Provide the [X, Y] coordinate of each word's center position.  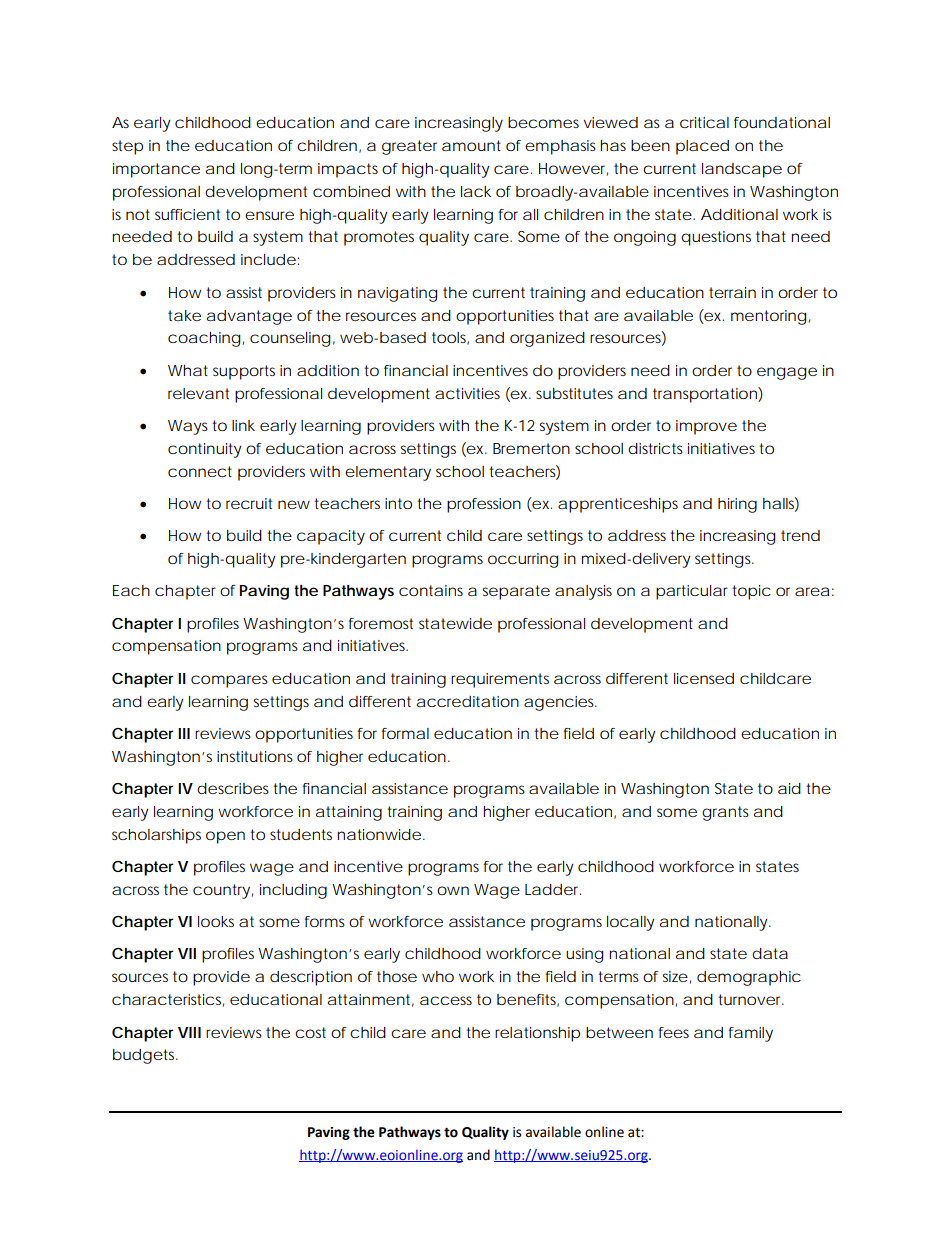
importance [156, 170]
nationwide [379, 834]
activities [467, 393]
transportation [706, 395]
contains [431, 590]
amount [471, 145]
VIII [189, 1032]
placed [702, 147]
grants [725, 813]
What [188, 370]
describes [233, 788]
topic [751, 592]
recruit [249, 503]
